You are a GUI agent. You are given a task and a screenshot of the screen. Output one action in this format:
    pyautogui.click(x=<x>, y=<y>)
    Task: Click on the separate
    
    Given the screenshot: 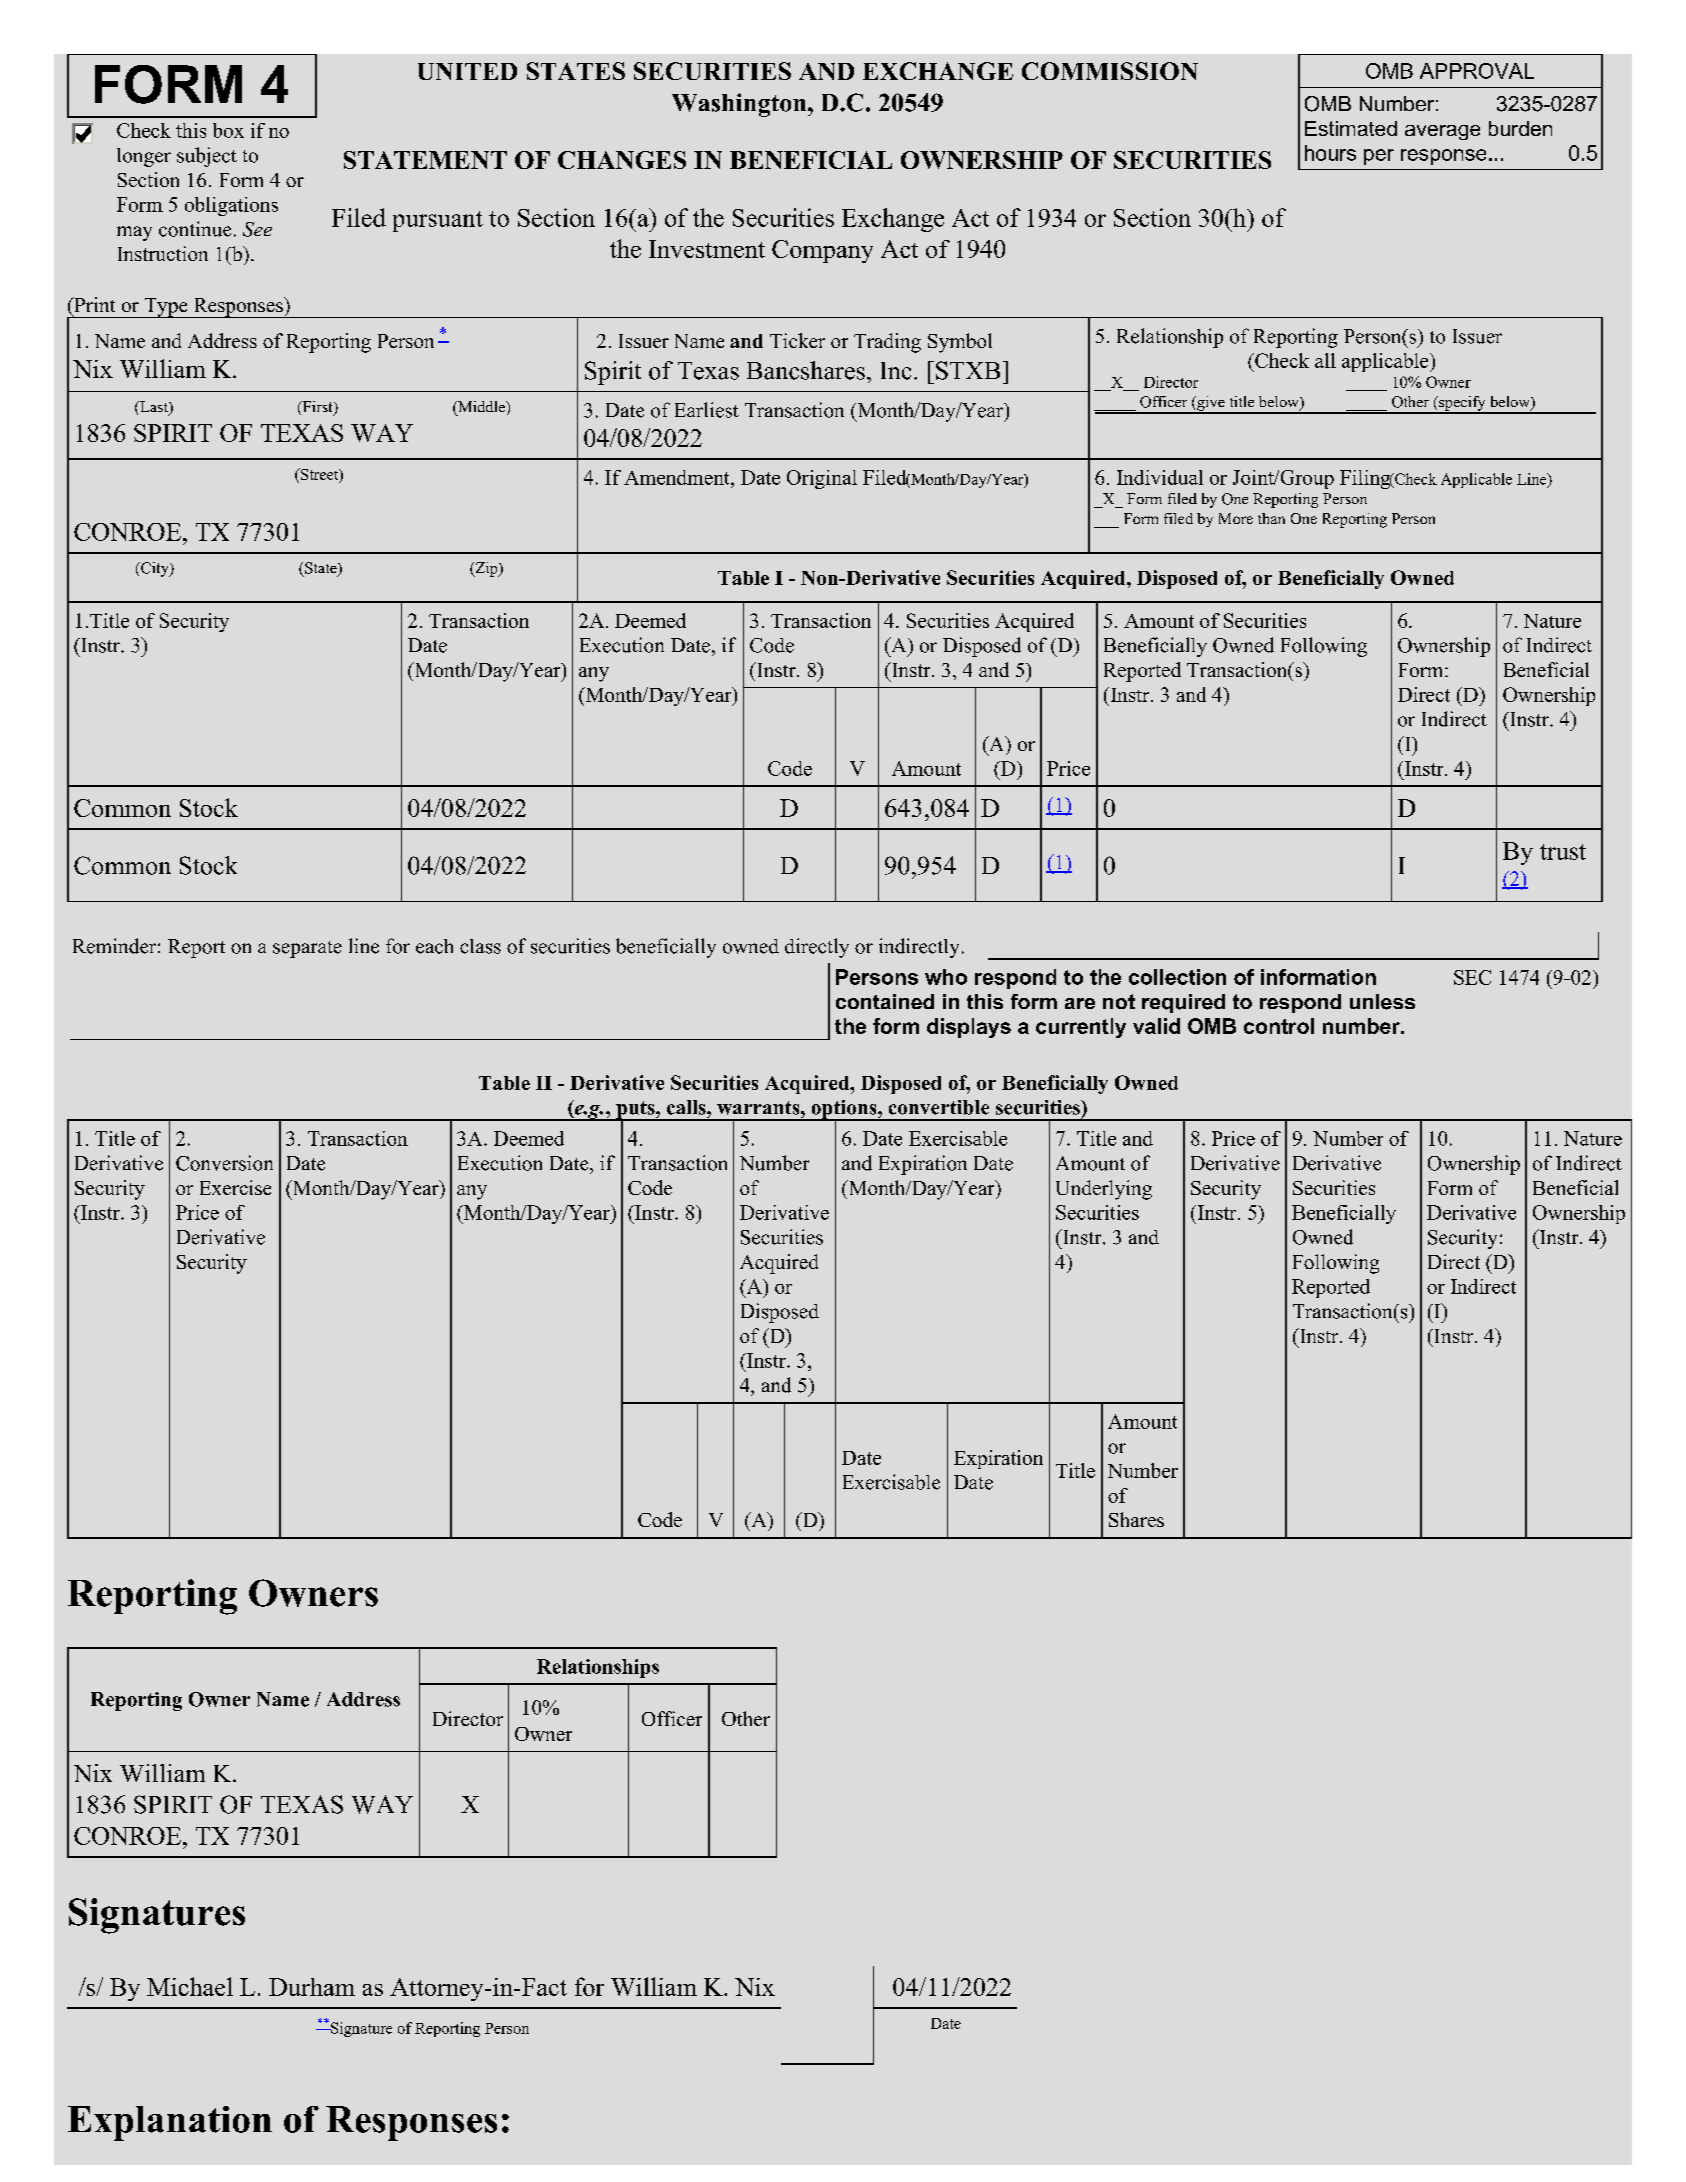 What is the action you would take?
    pyautogui.click(x=307, y=949)
